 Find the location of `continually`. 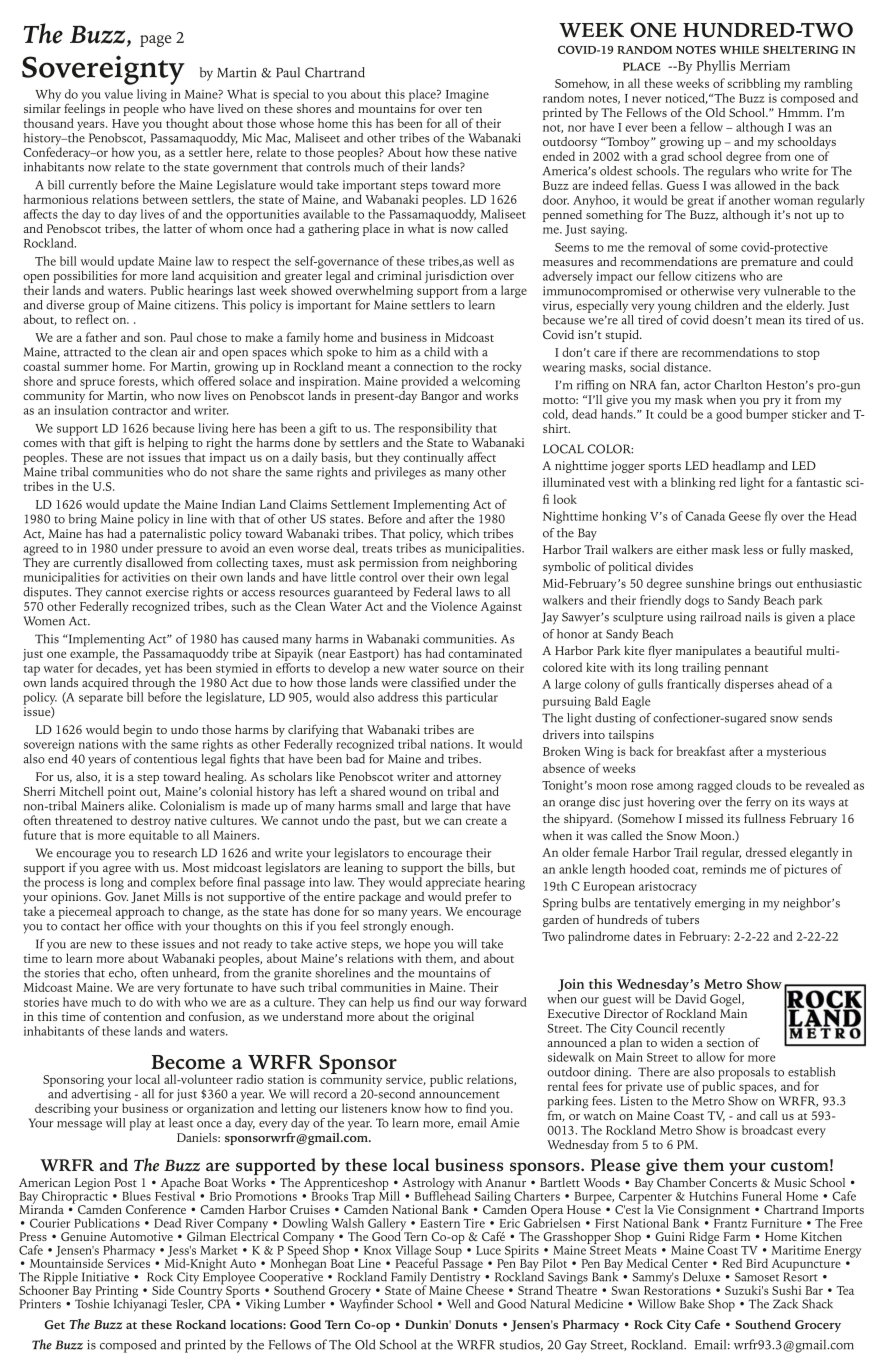

continually is located at coordinates (433, 458).
